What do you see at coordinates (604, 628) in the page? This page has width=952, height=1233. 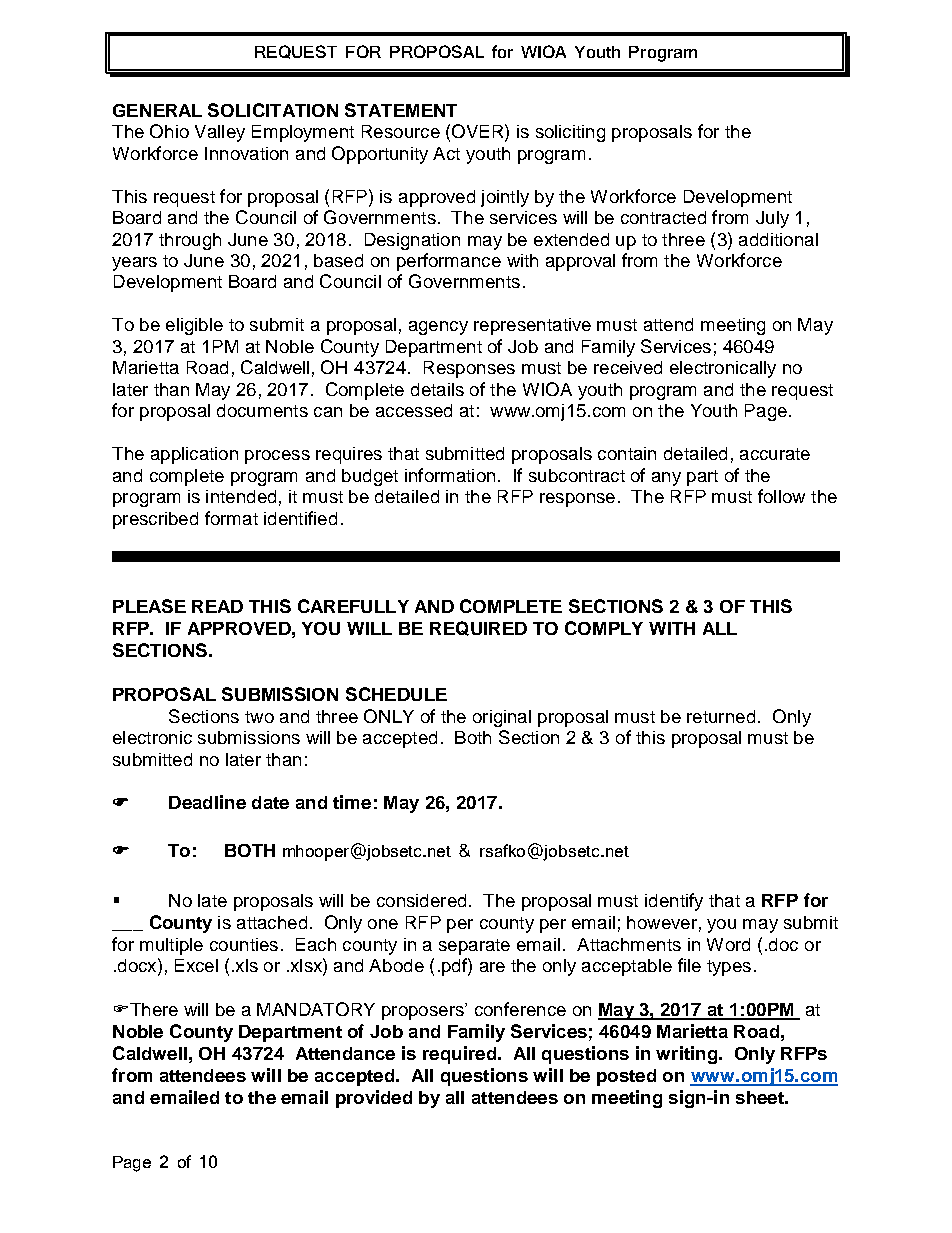 I see `COMPLY` at bounding box center [604, 628].
